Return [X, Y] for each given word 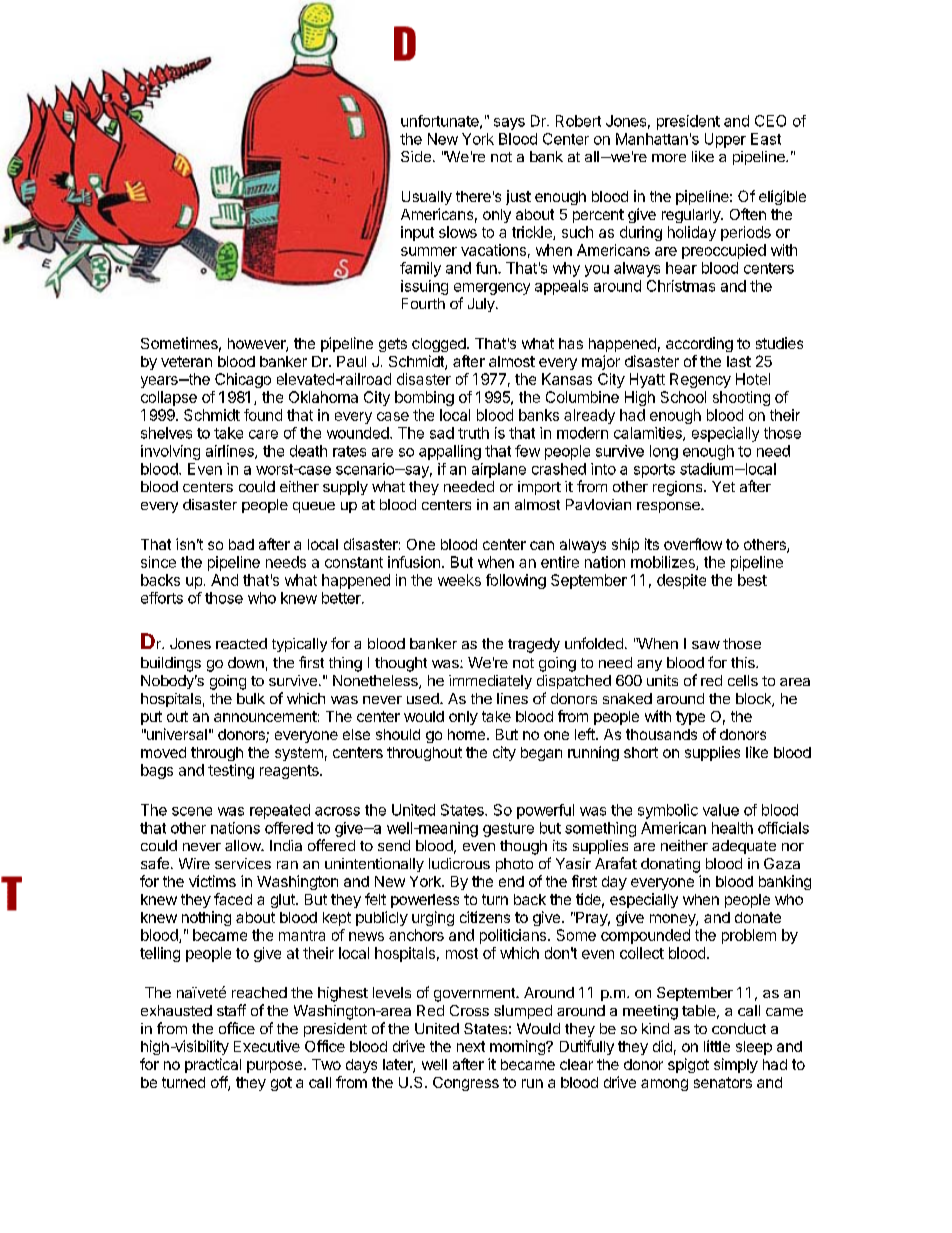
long [664, 452]
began [541, 754]
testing [231, 771]
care [263, 434]
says [509, 124]
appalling [450, 452]
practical [213, 1065]
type [690, 718]
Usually [427, 198]
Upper [725, 140]
